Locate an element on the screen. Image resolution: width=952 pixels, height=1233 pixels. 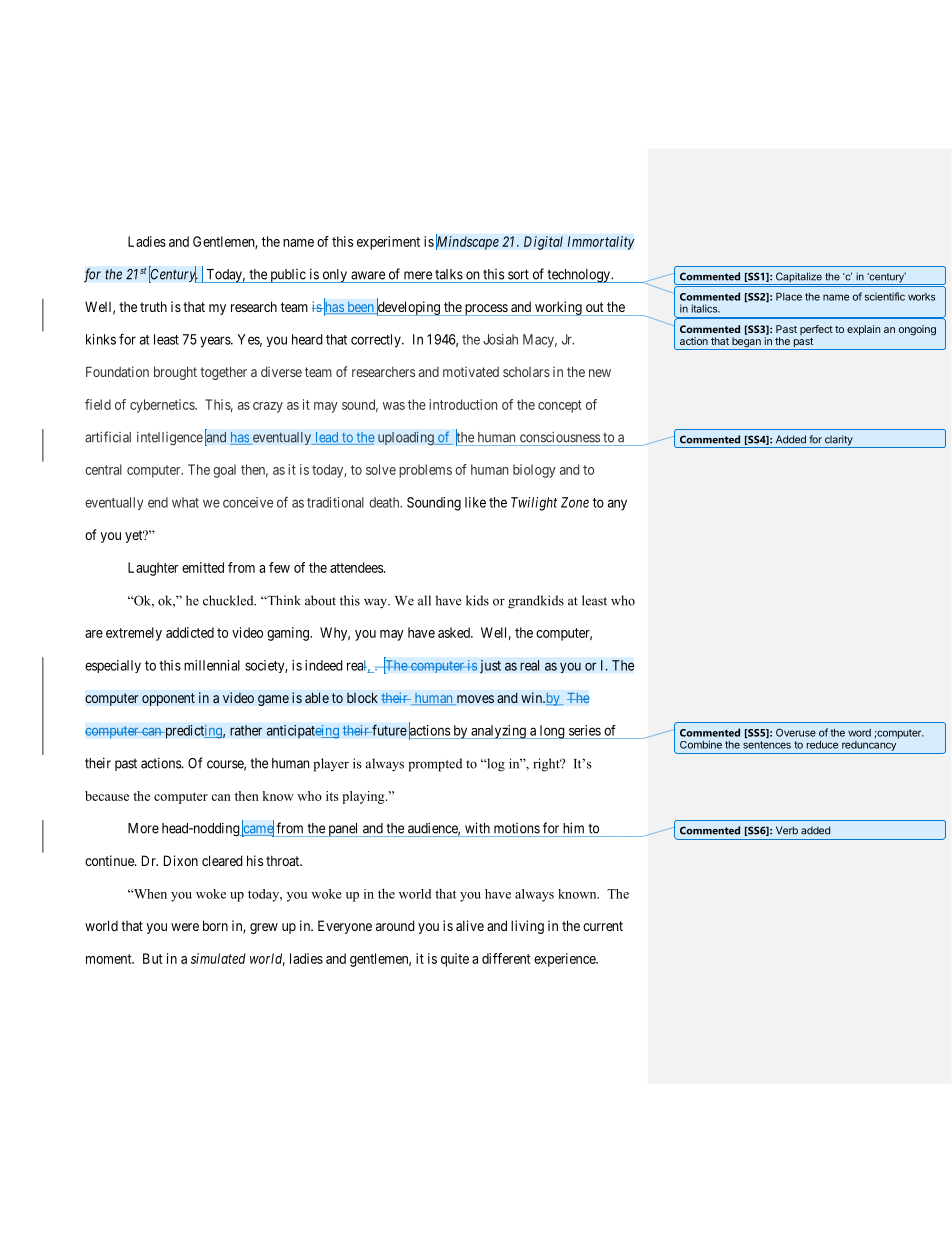
any is located at coordinates (617, 505).
